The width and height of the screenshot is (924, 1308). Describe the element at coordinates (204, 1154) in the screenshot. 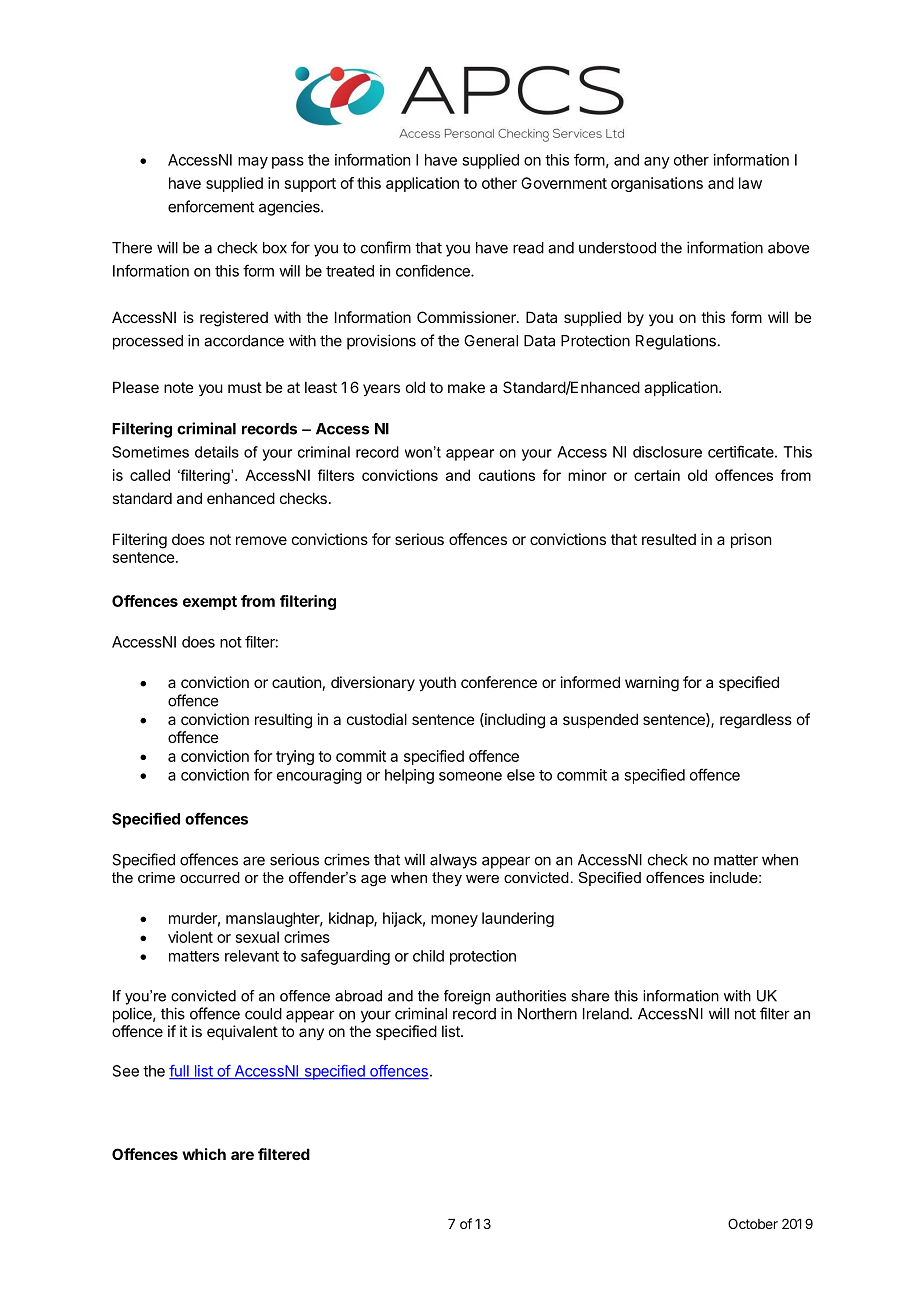

I see `which` at that location.
